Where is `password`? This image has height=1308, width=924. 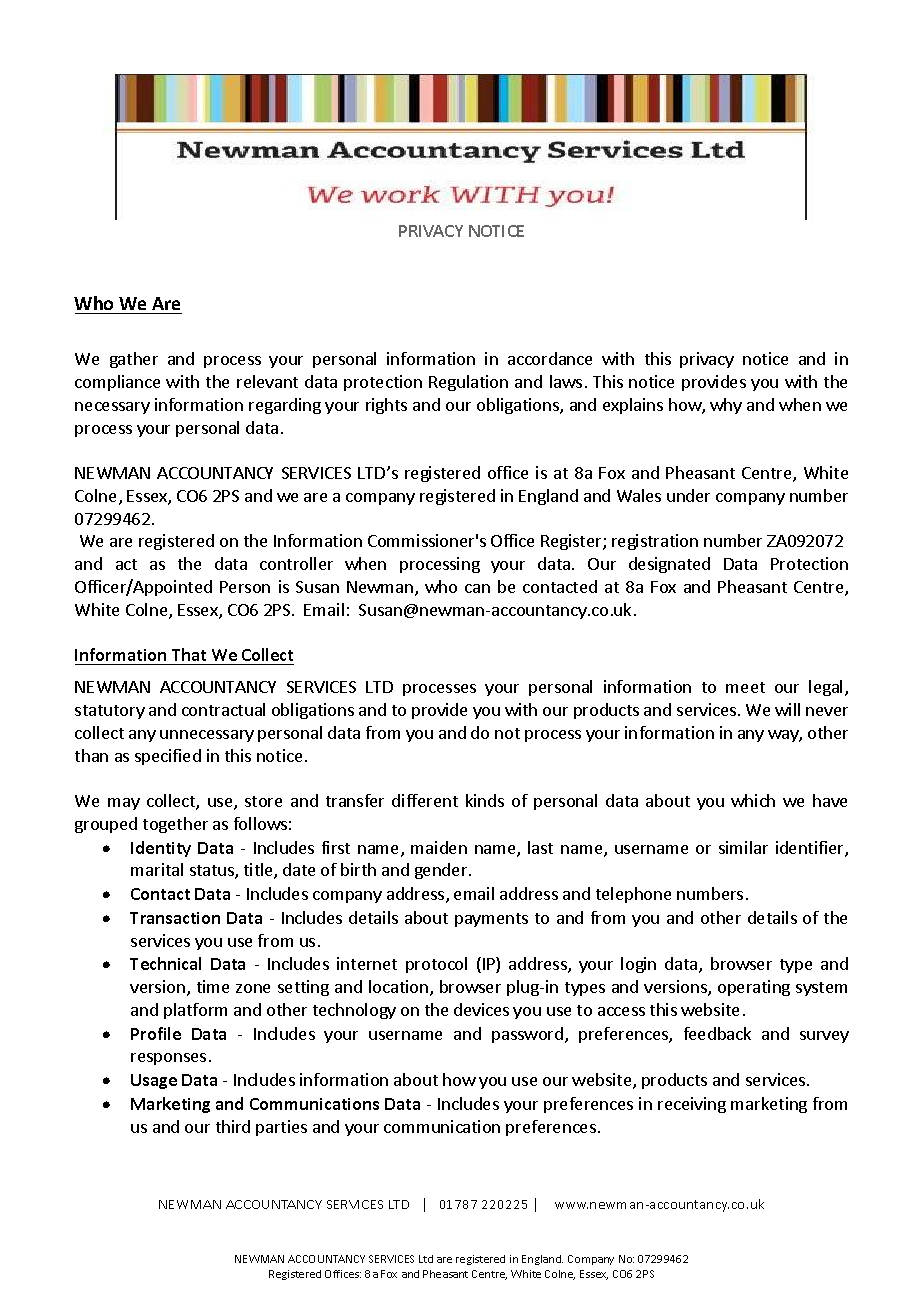 password is located at coordinates (527, 1035).
